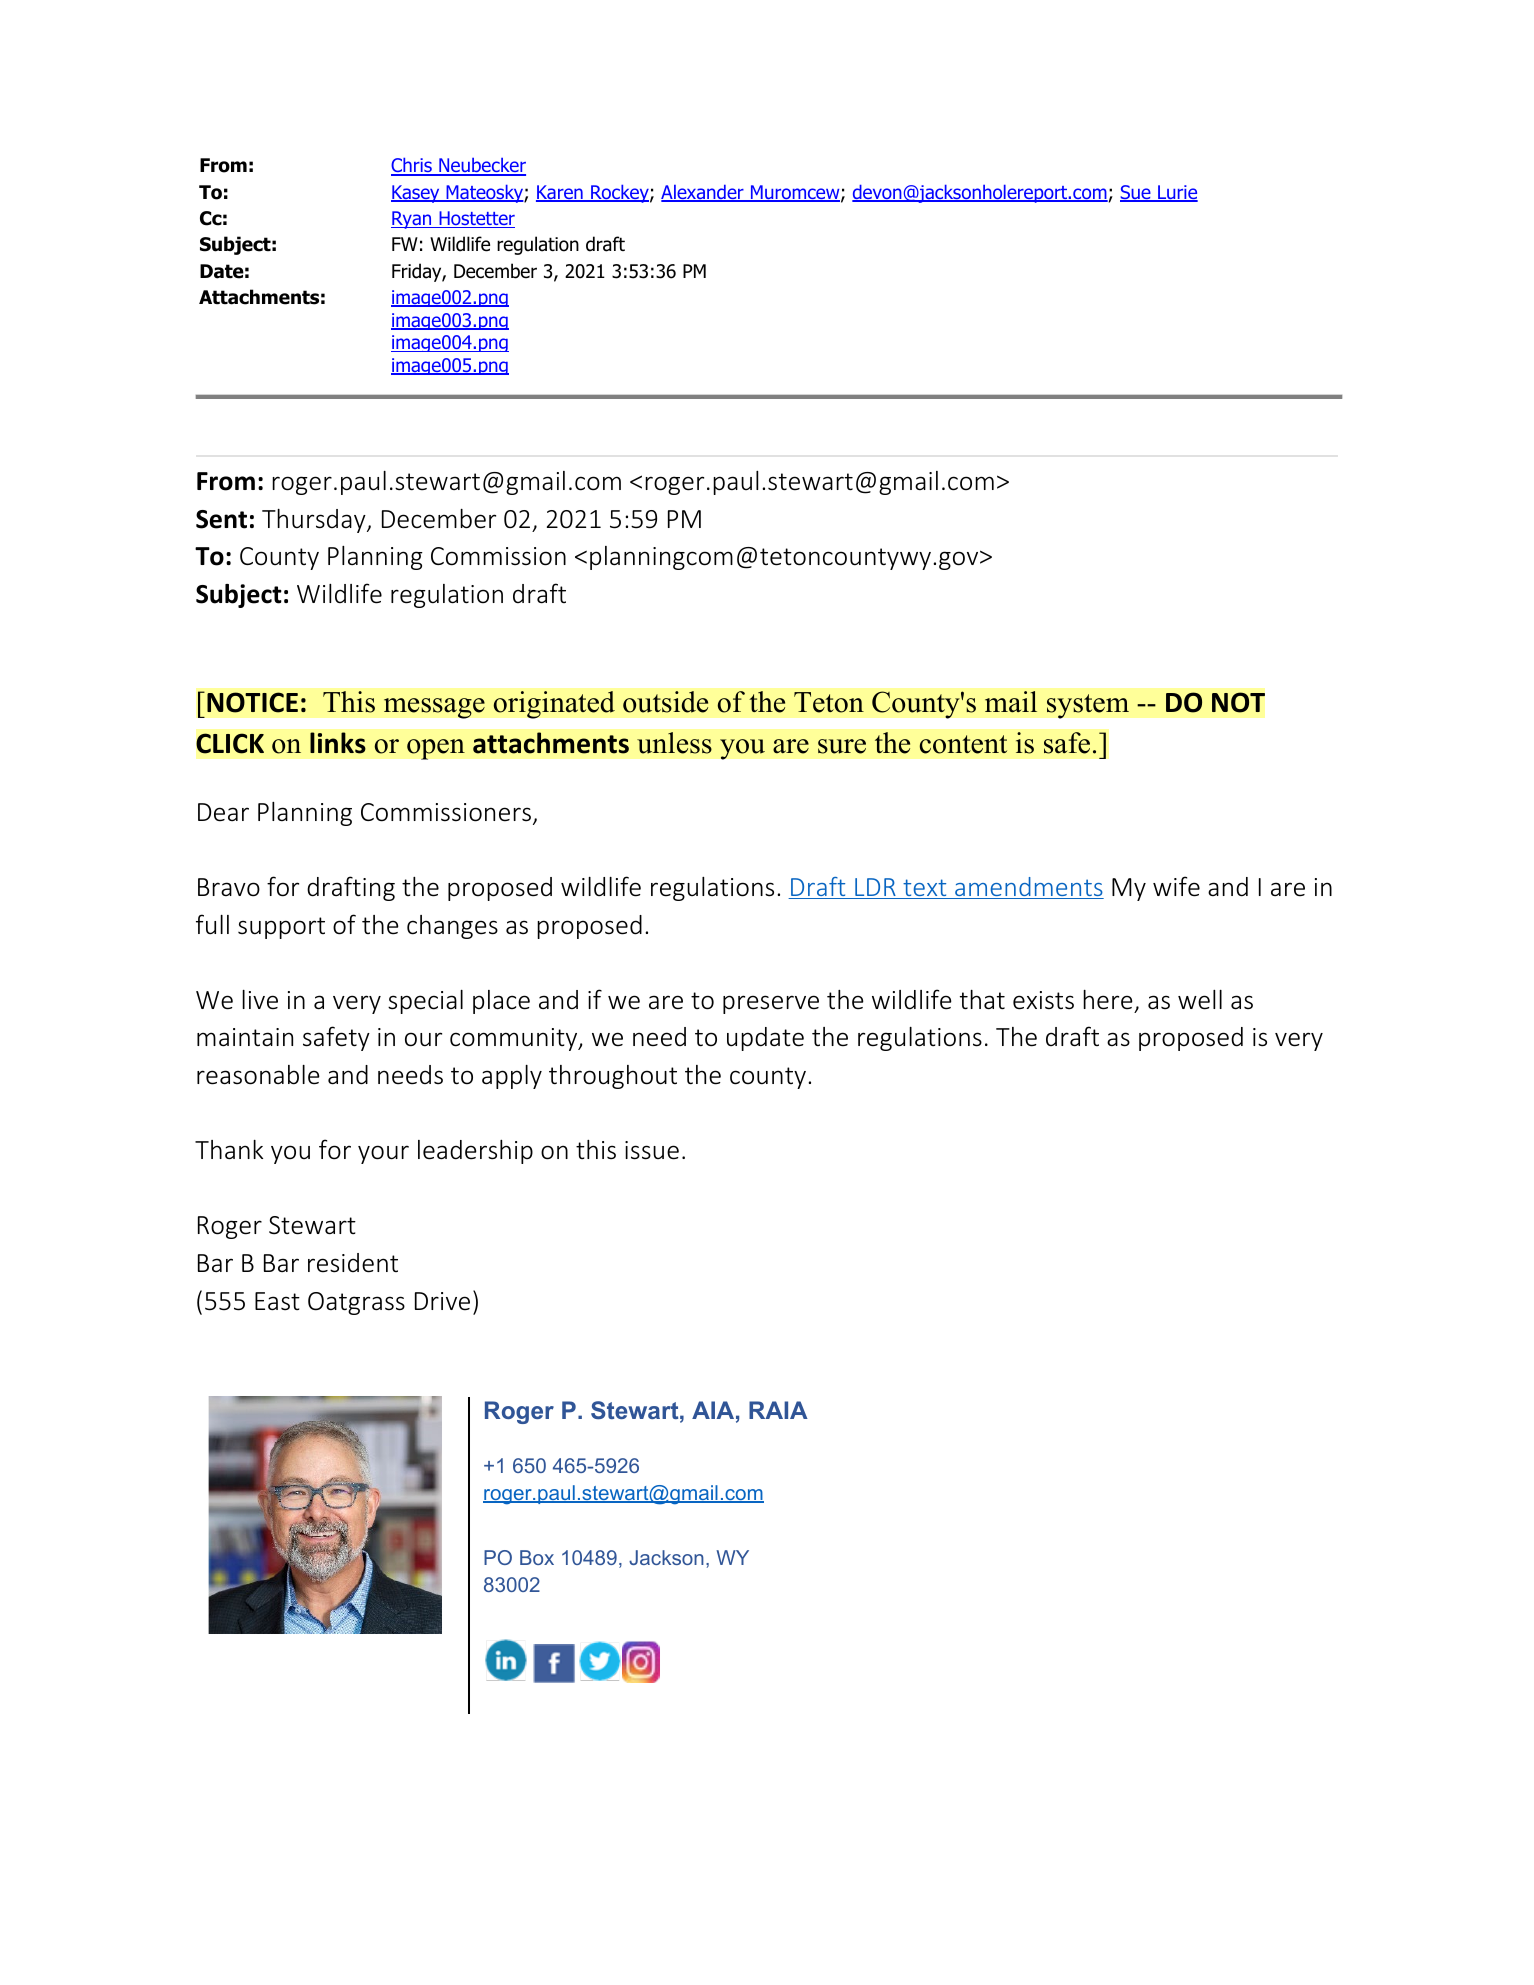  What do you see at coordinates (281, 928) in the screenshot?
I see `support` at bounding box center [281, 928].
